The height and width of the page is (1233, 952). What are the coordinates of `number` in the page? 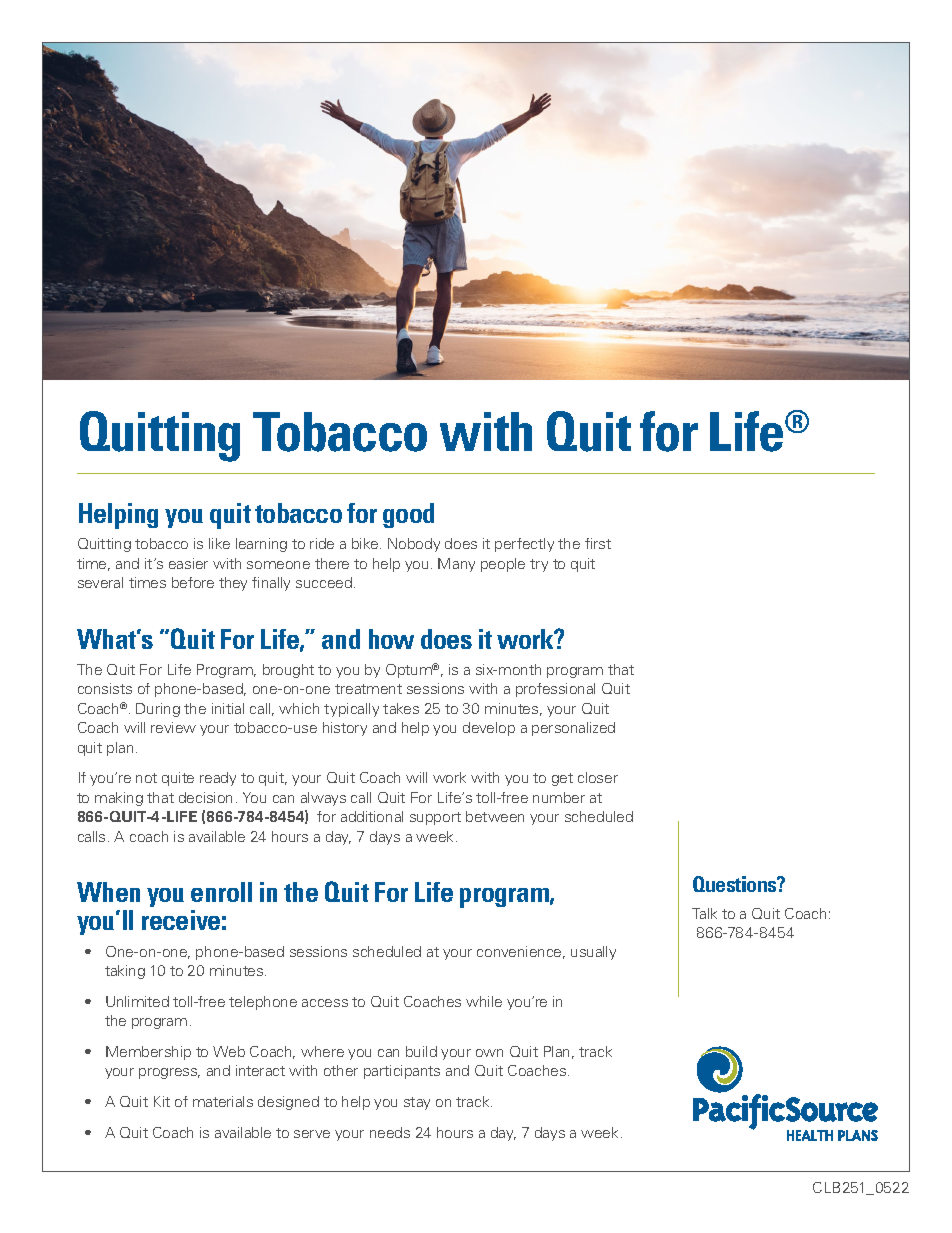 It's located at (559, 797).
